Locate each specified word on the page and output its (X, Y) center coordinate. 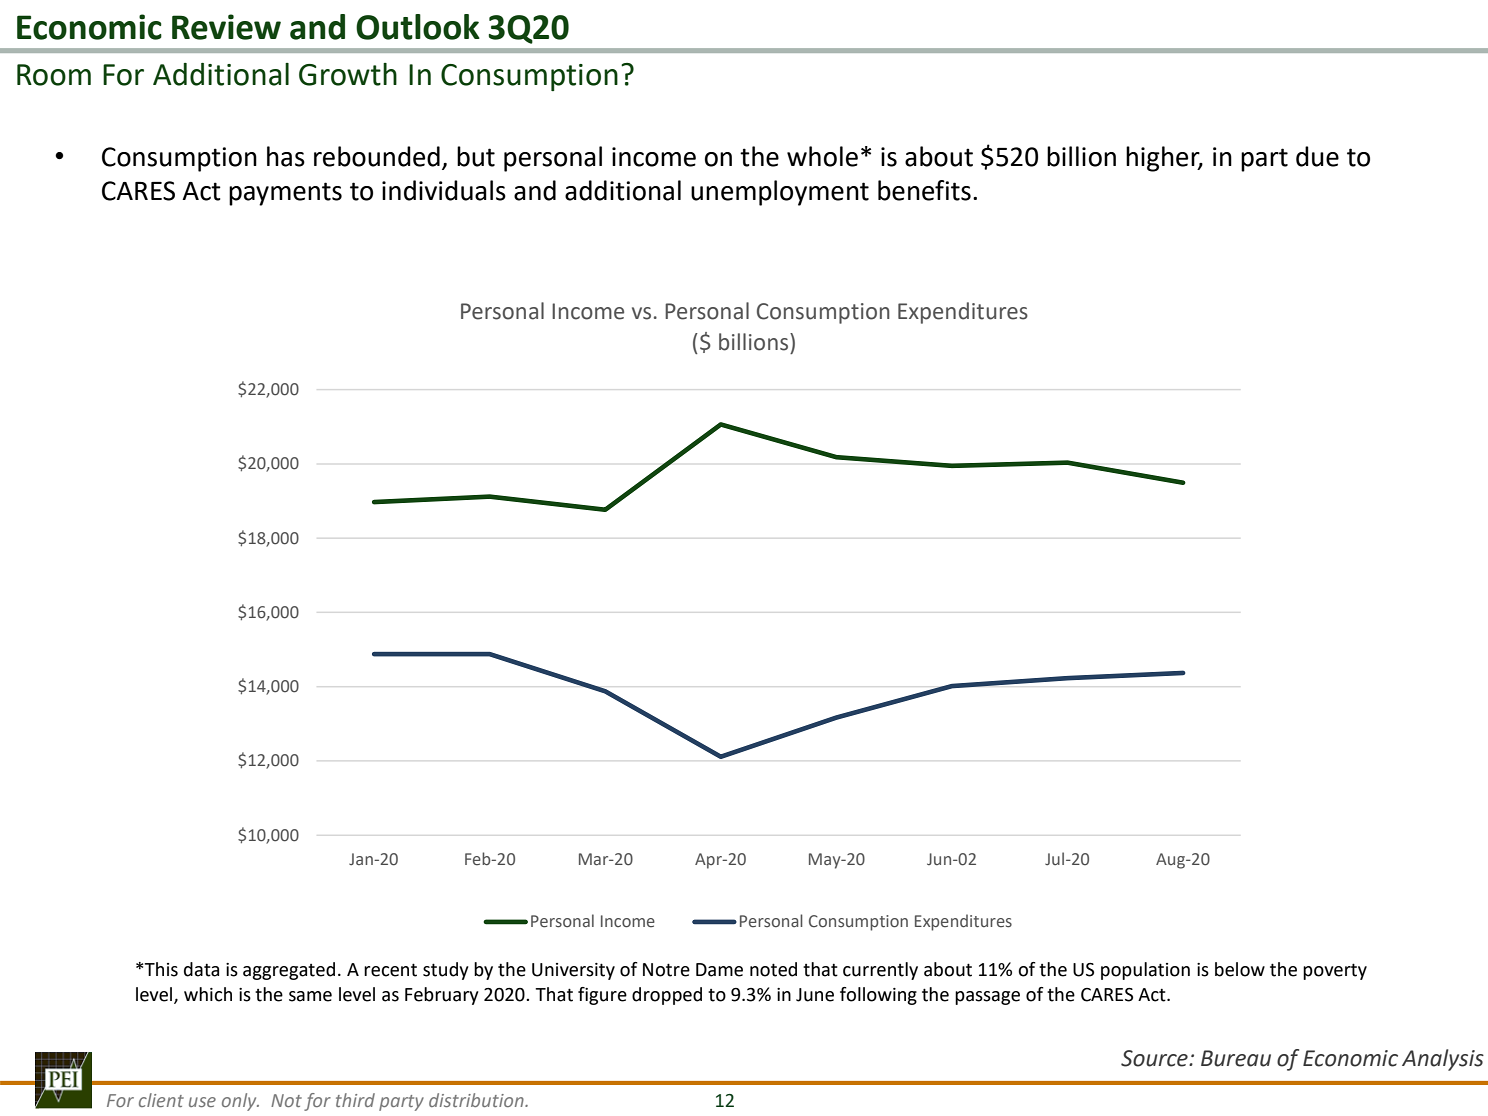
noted (773, 969)
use (202, 1102)
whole (822, 156)
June (815, 995)
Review (226, 27)
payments (285, 194)
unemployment (780, 193)
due (1317, 156)
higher (1164, 159)
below (1240, 969)
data (201, 969)
